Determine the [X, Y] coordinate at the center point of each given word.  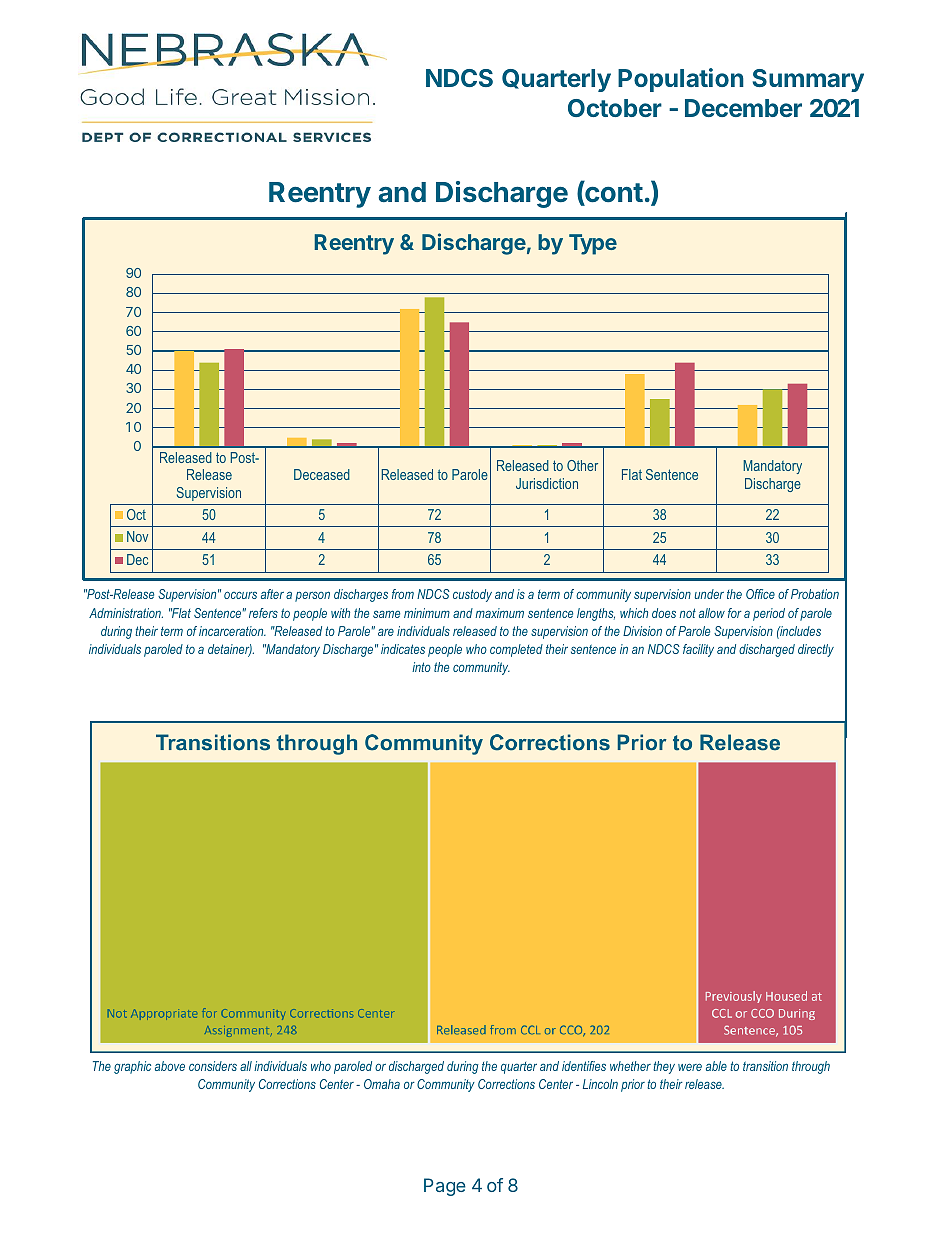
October [615, 108]
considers [213, 1066]
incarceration [232, 631]
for [735, 613]
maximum [499, 613]
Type [593, 244]
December [743, 108]
